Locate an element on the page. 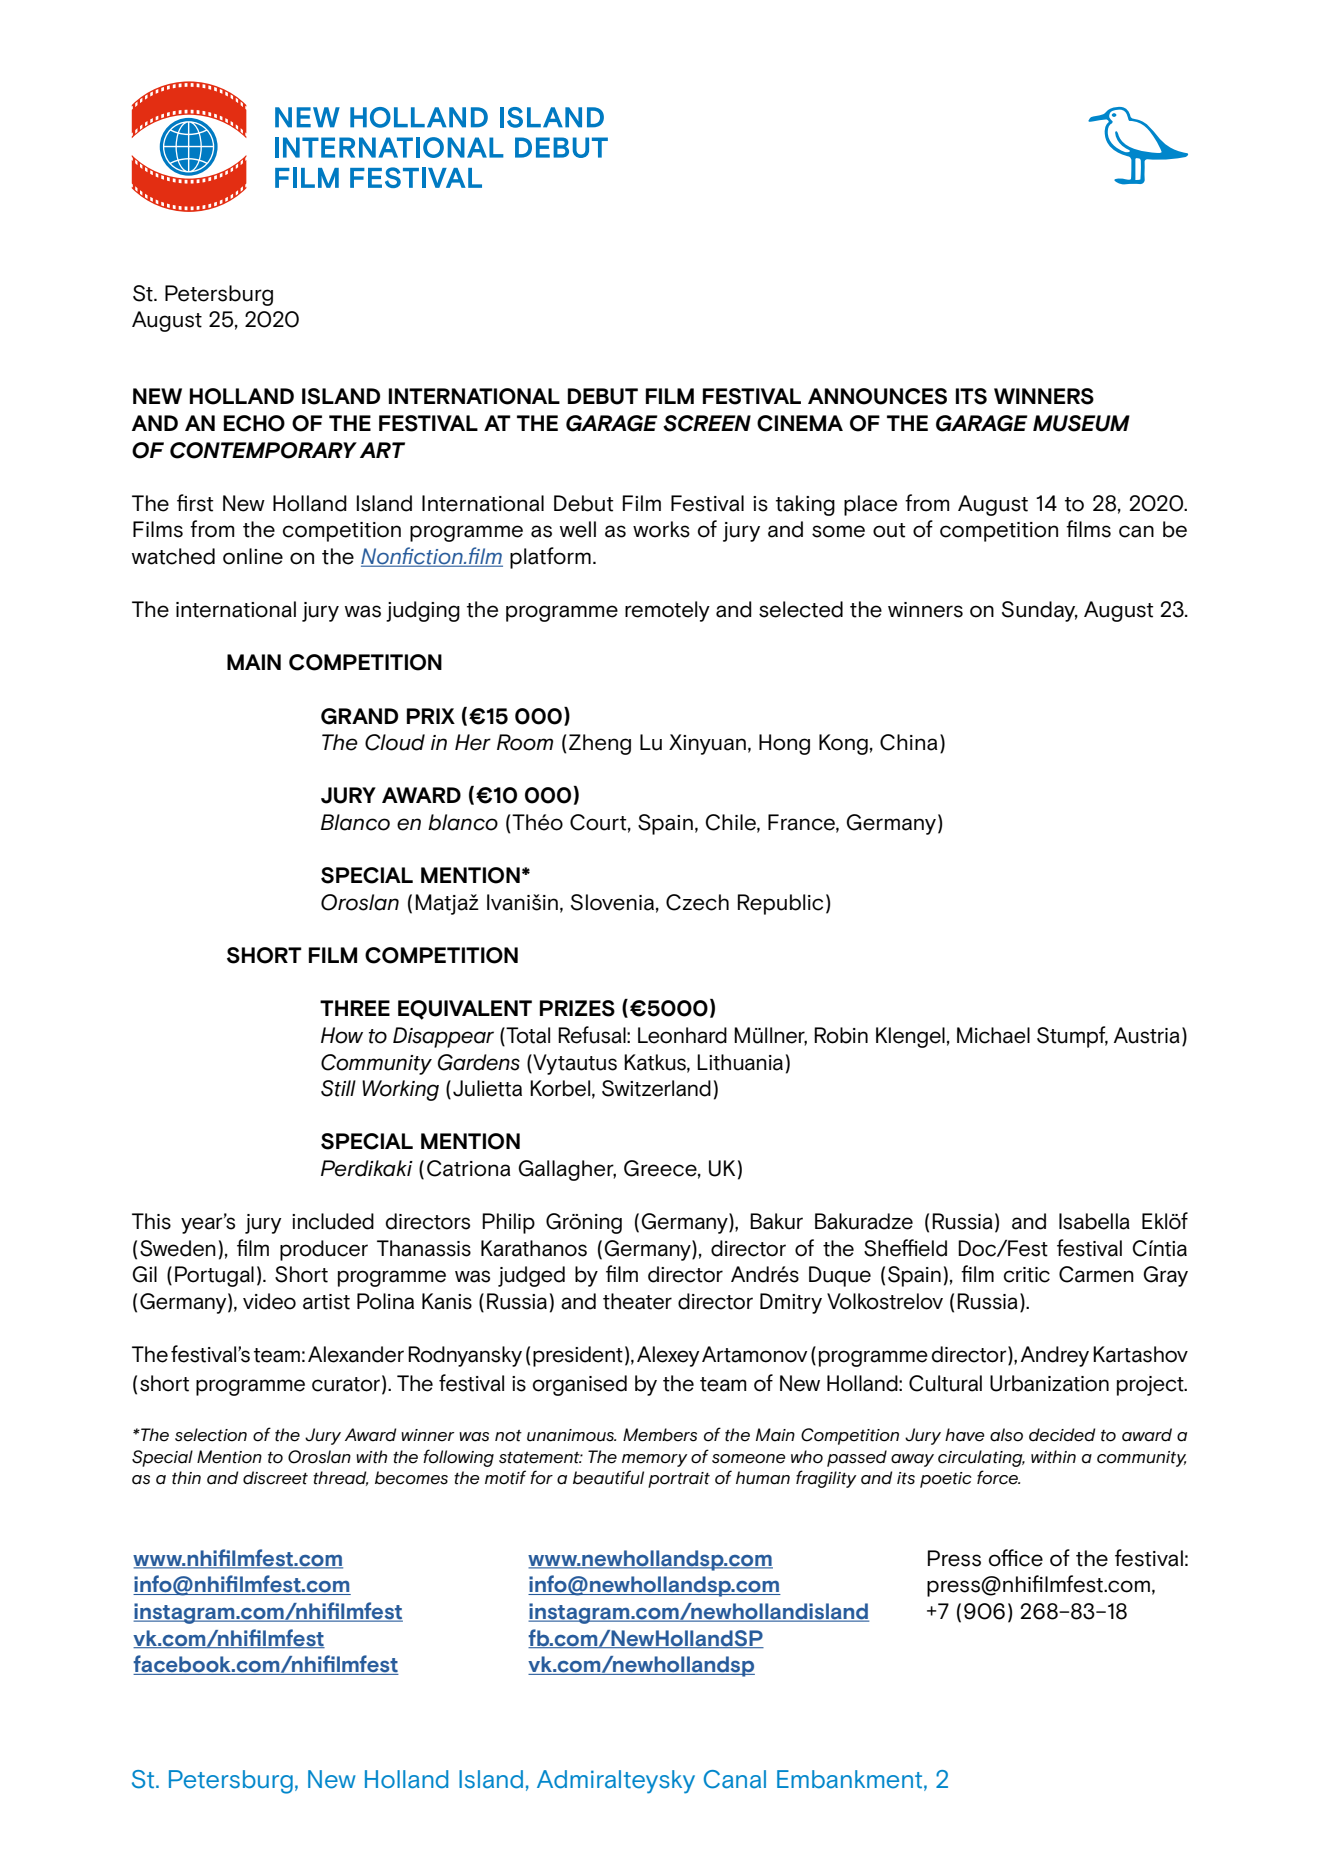 Image resolution: width=1320 pixels, height=1867 pixels. ECHO is located at coordinates (254, 423).
